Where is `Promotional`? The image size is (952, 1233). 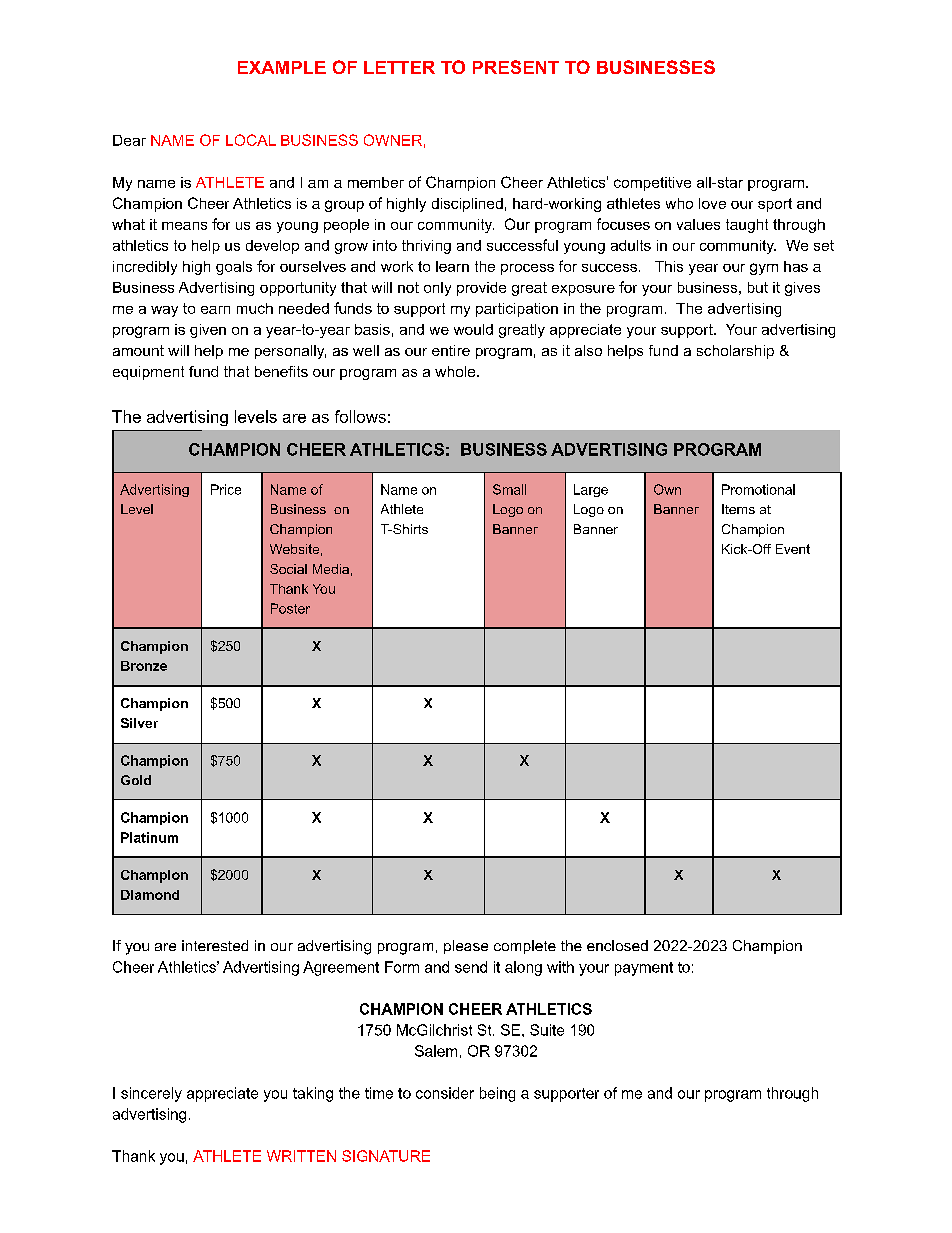
Promotional is located at coordinates (758, 489).
